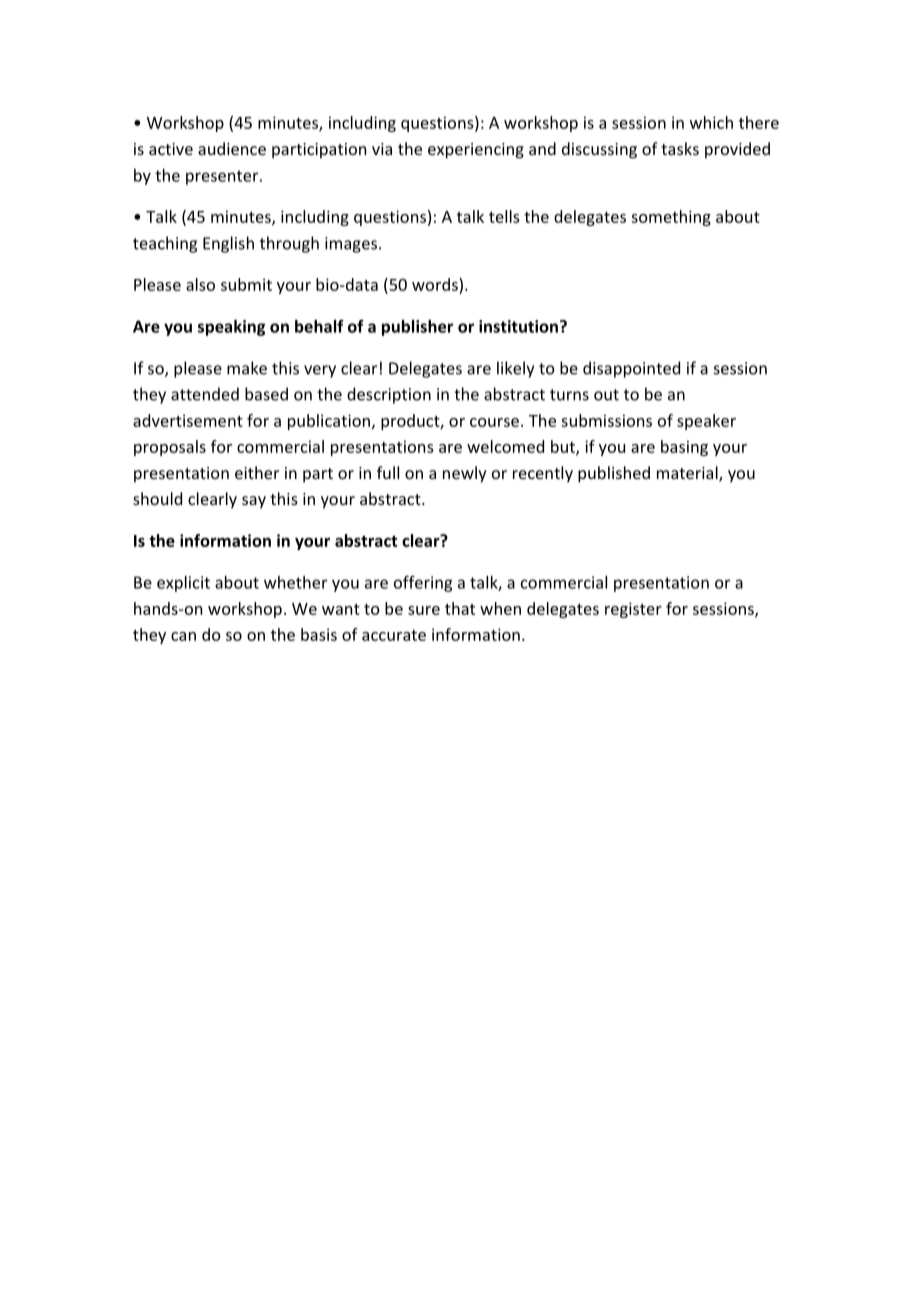 The height and width of the screenshot is (1308, 924). Describe the element at coordinates (688, 474) in the screenshot. I see `material` at that location.
